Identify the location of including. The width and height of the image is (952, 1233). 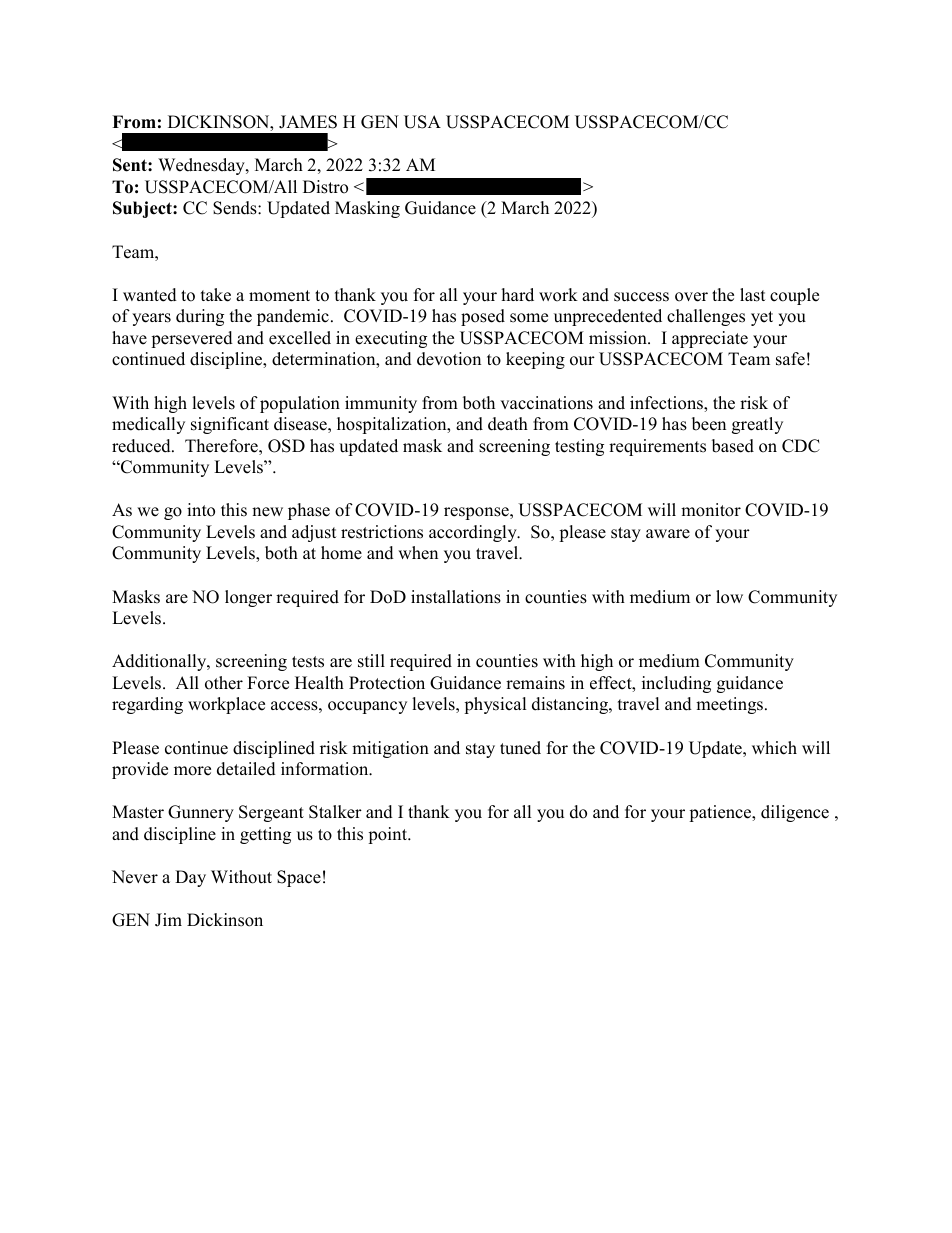
(676, 684).
